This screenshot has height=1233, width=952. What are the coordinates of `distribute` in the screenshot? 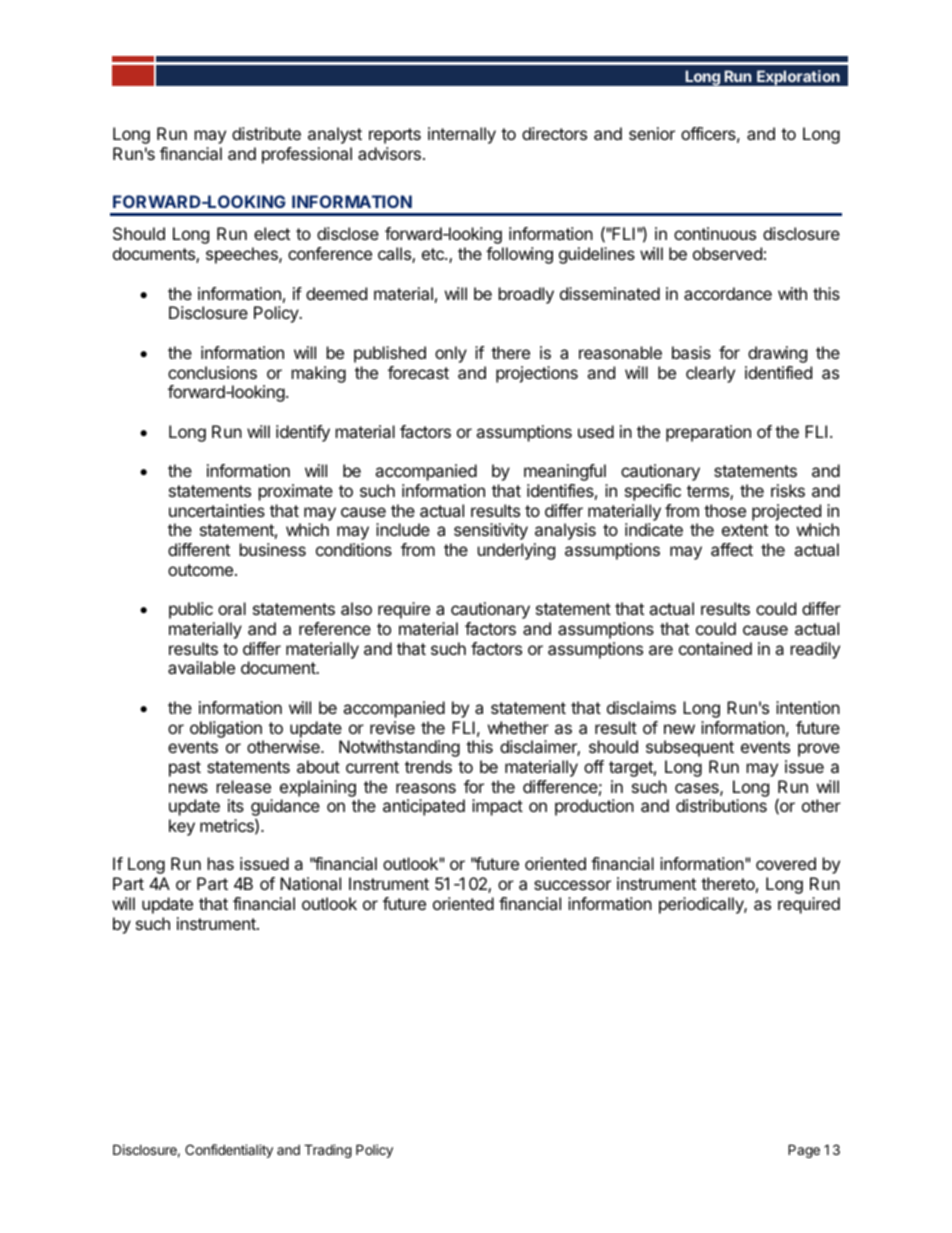 It's located at (266, 133).
